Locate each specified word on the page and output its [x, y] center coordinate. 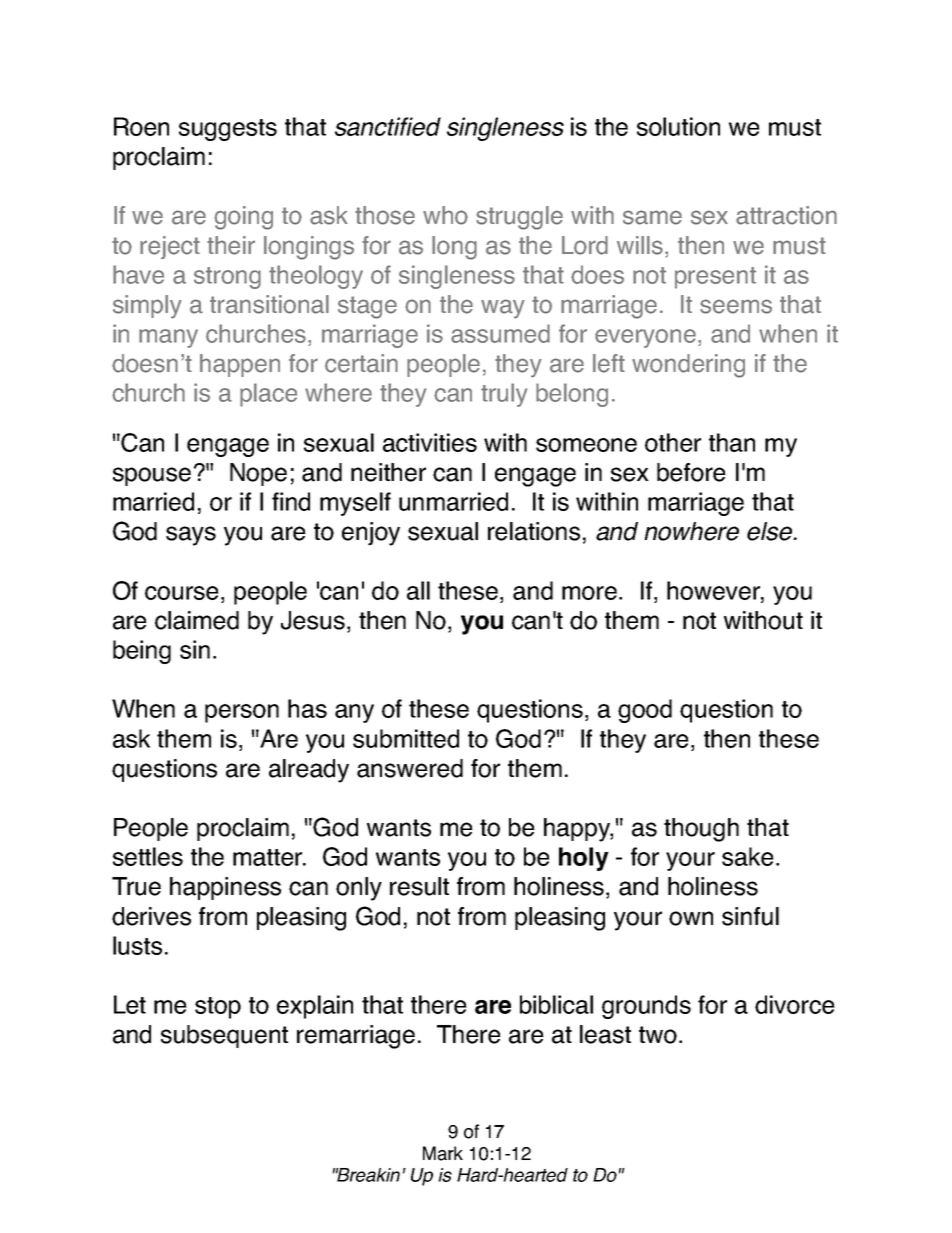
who [445, 215]
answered [410, 768]
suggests [228, 130]
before [691, 472]
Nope [258, 474]
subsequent [224, 1036]
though [701, 830]
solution [678, 126]
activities [430, 442]
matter [269, 857]
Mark [443, 1153]
